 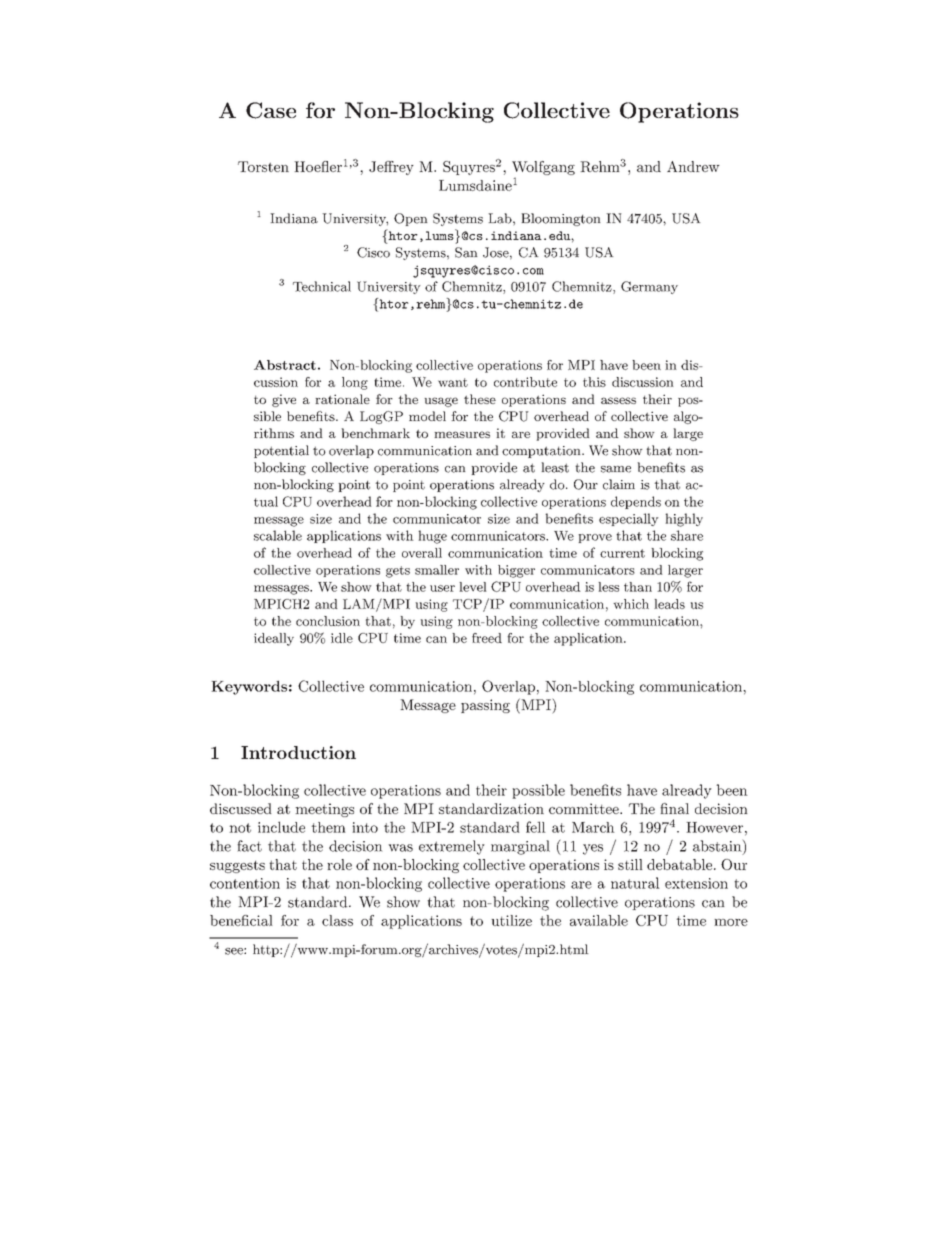 What do you see at coordinates (669, 604) in the image?
I see `leads` at bounding box center [669, 604].
